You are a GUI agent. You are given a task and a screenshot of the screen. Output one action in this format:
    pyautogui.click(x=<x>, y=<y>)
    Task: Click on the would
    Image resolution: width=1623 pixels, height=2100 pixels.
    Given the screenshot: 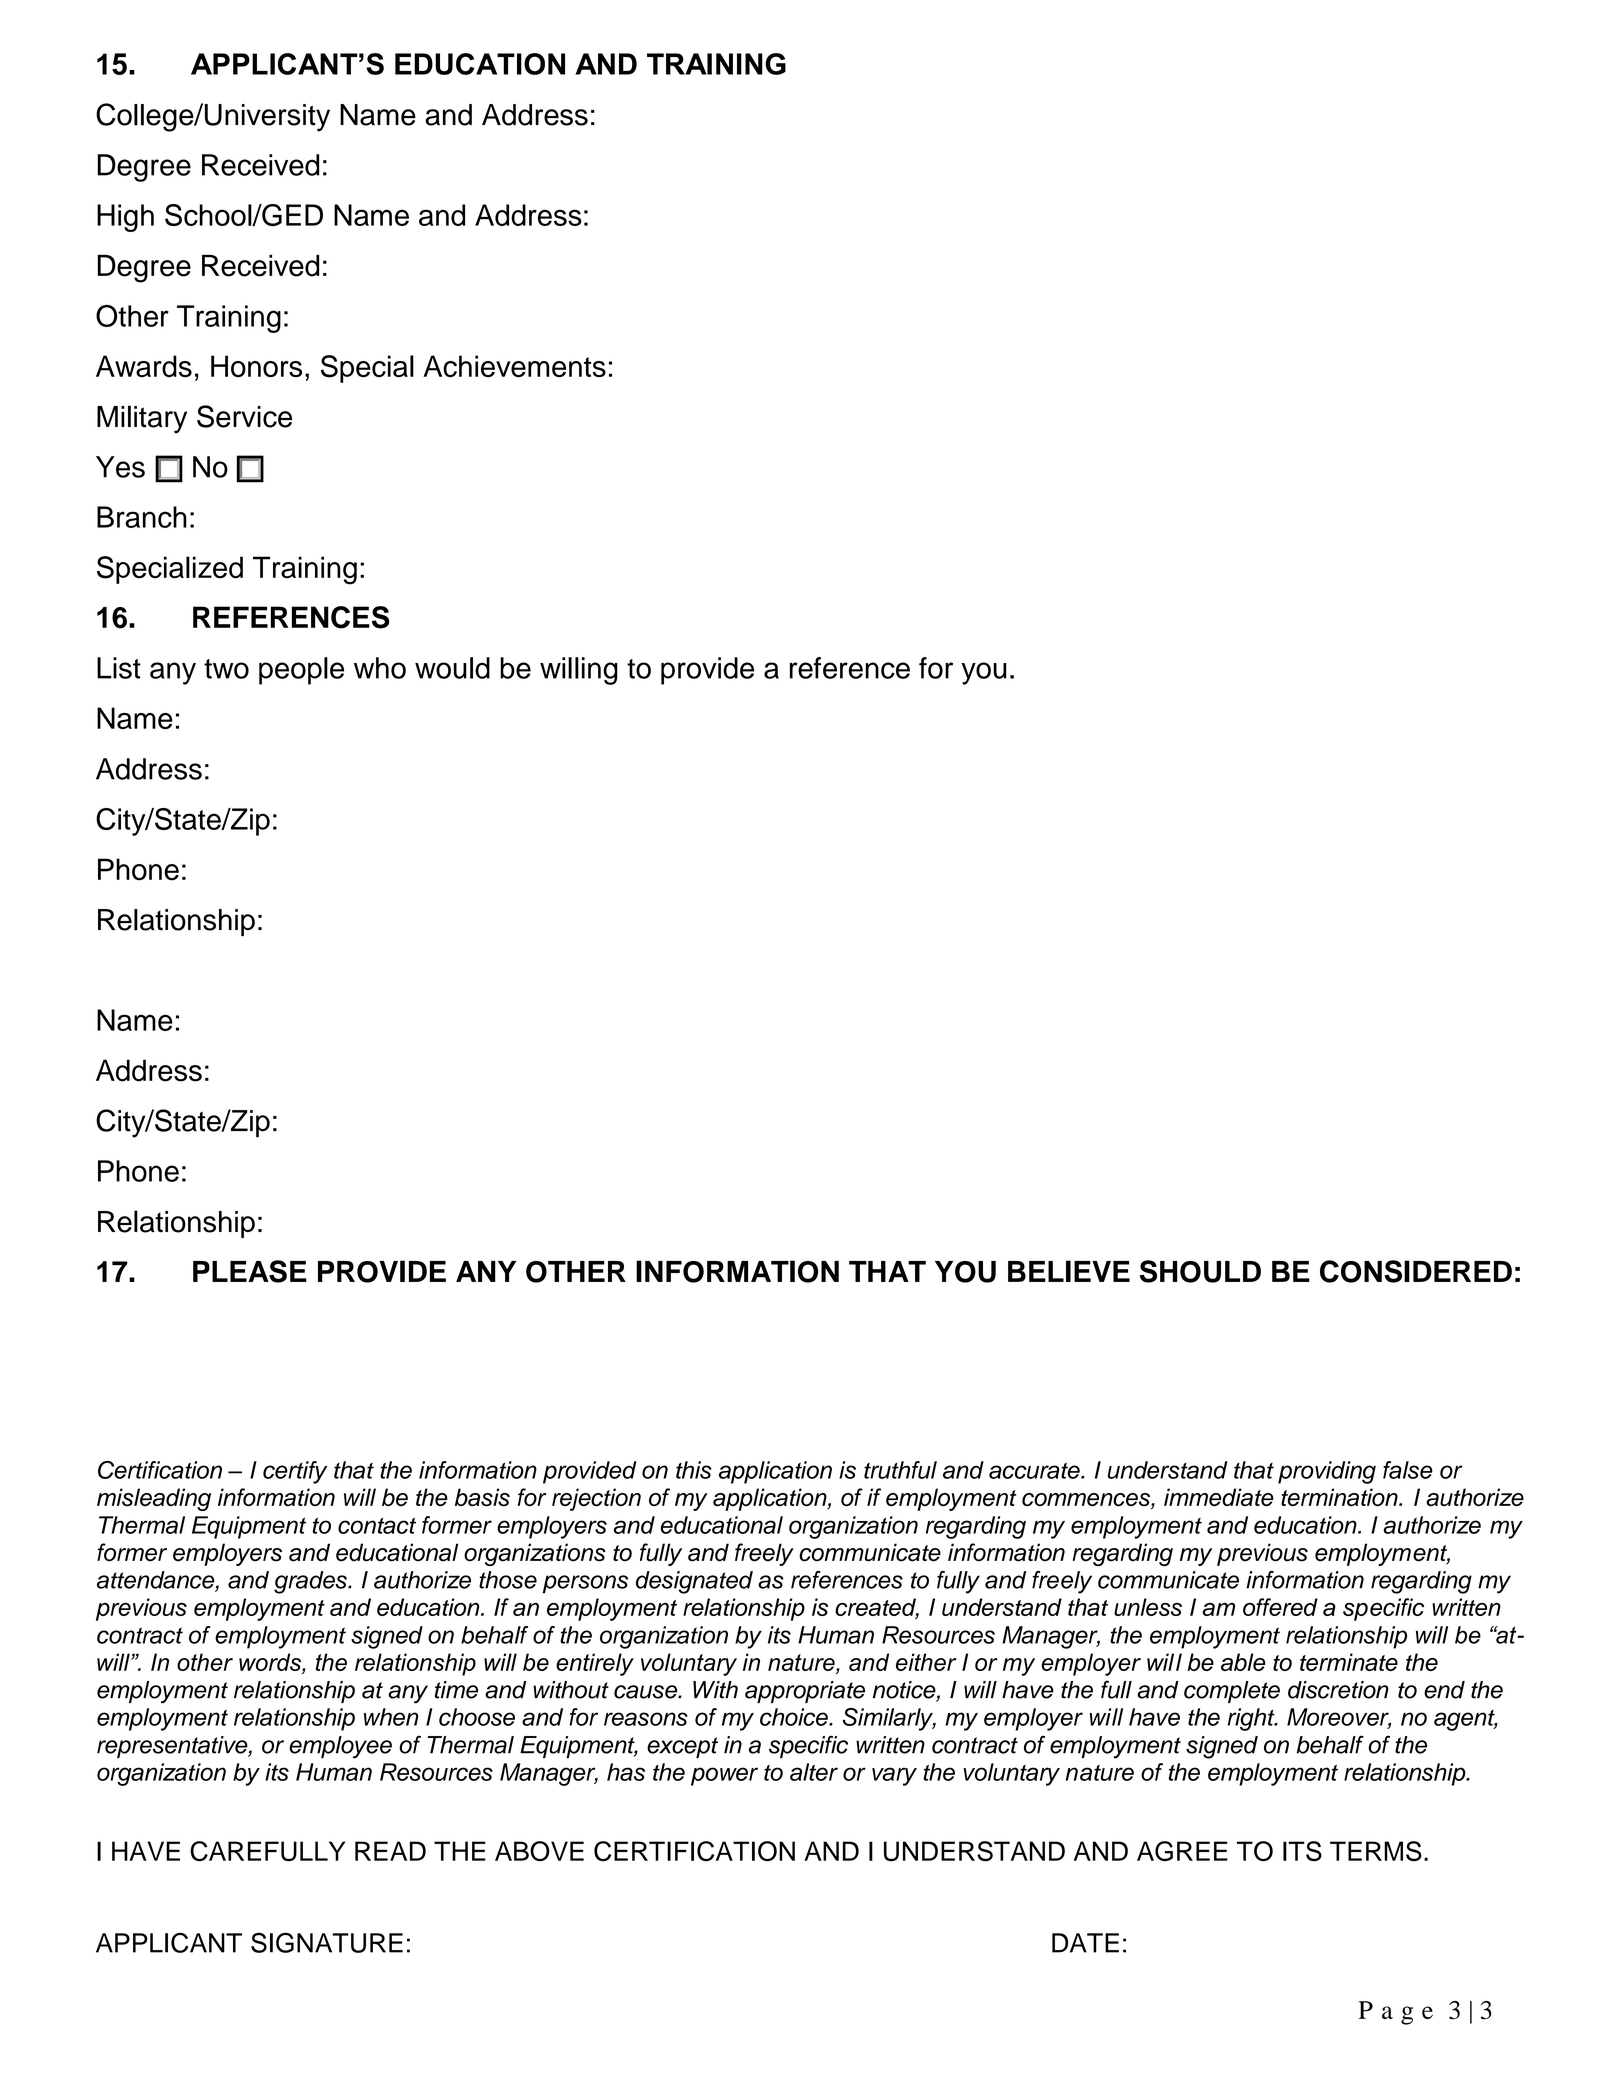 What is the action you would take?
    pyautogui.click(x=452, y=668)
